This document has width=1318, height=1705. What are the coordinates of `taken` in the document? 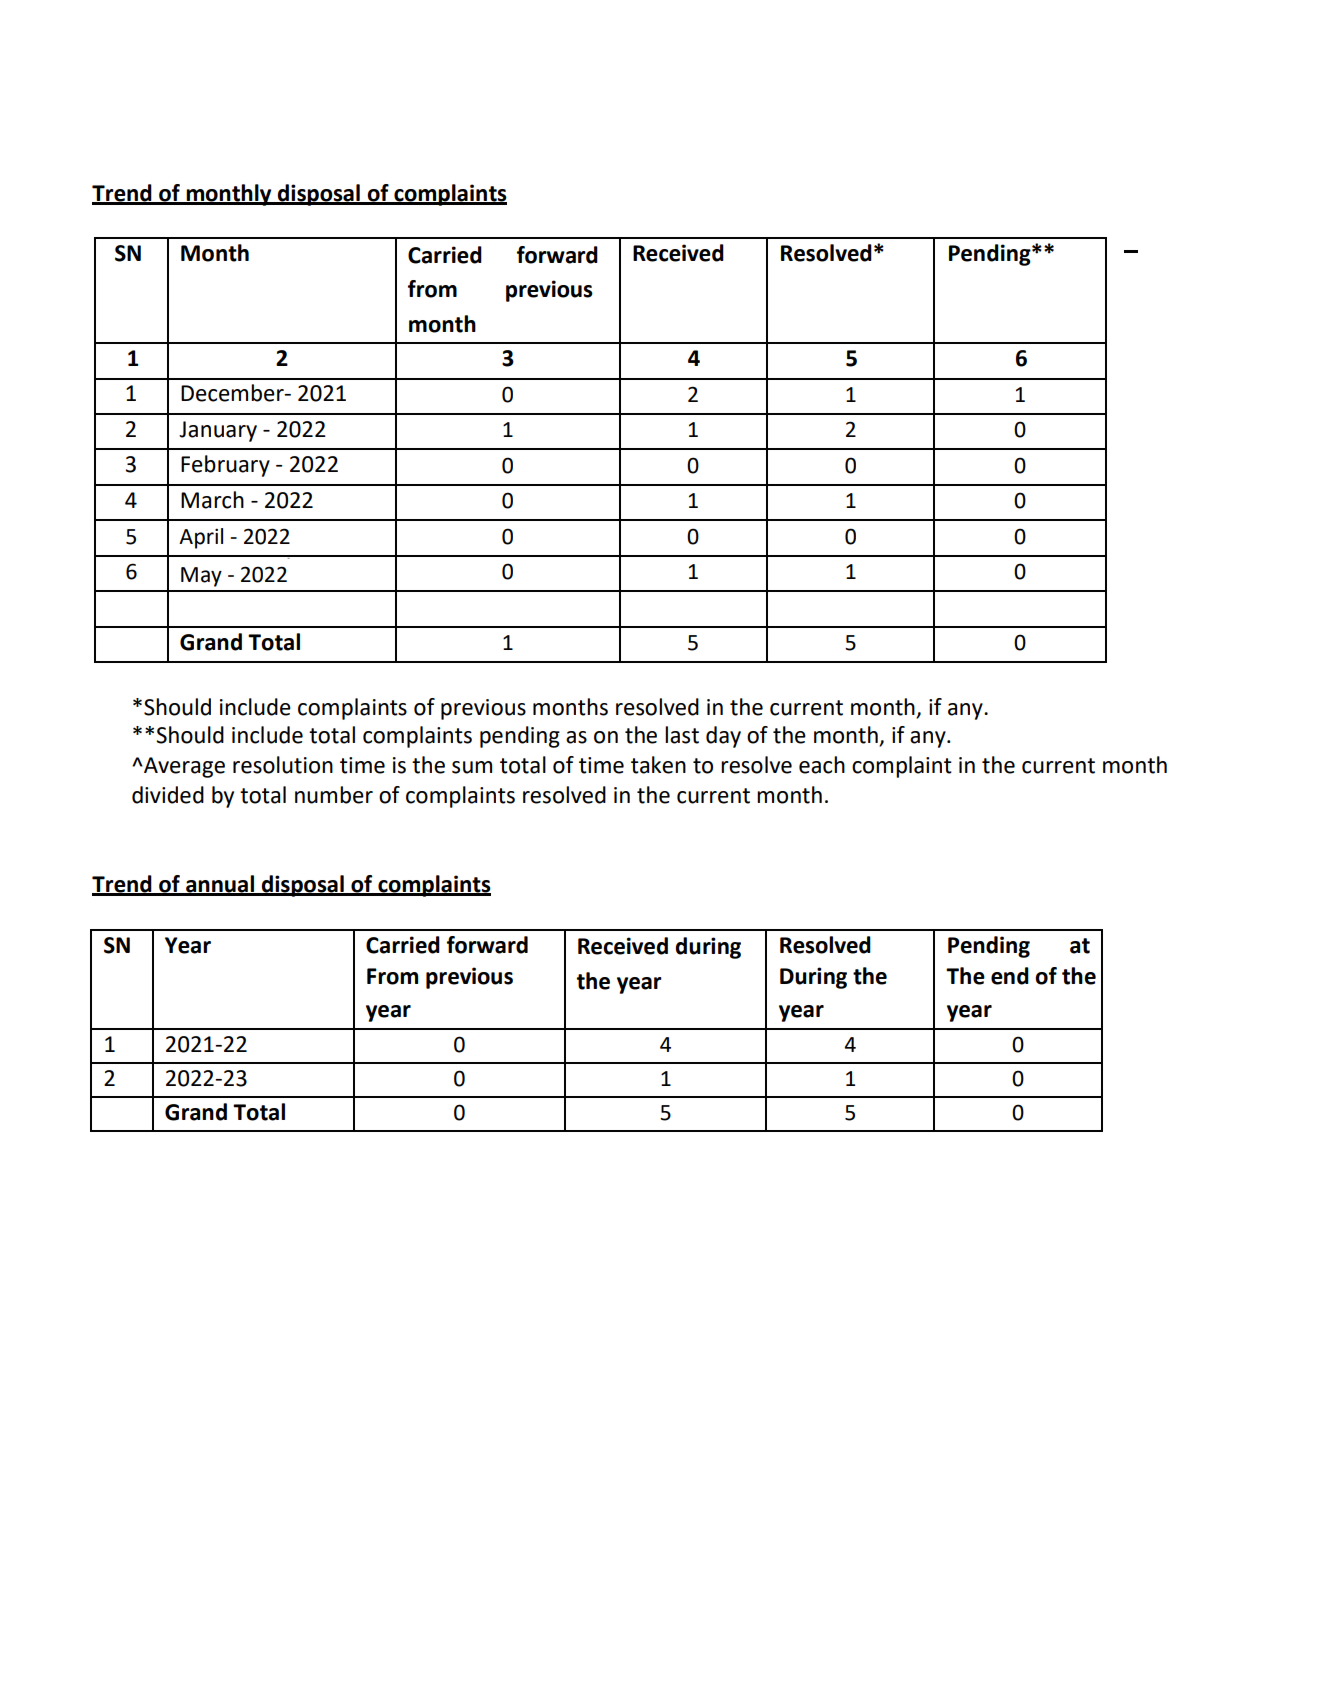 It's located at (658, 765).
